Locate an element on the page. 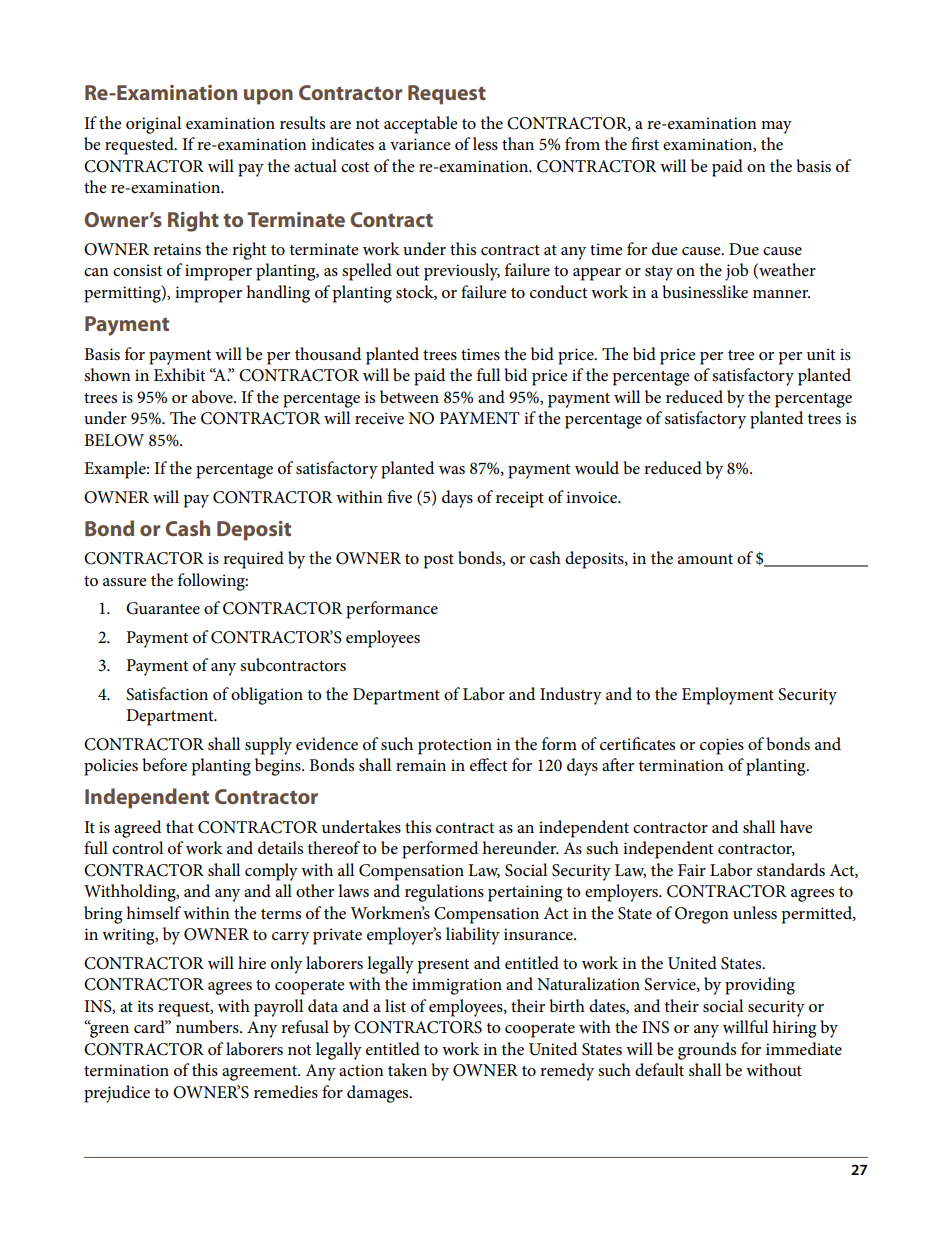  BELOW is located at coordinates (114, 440).
